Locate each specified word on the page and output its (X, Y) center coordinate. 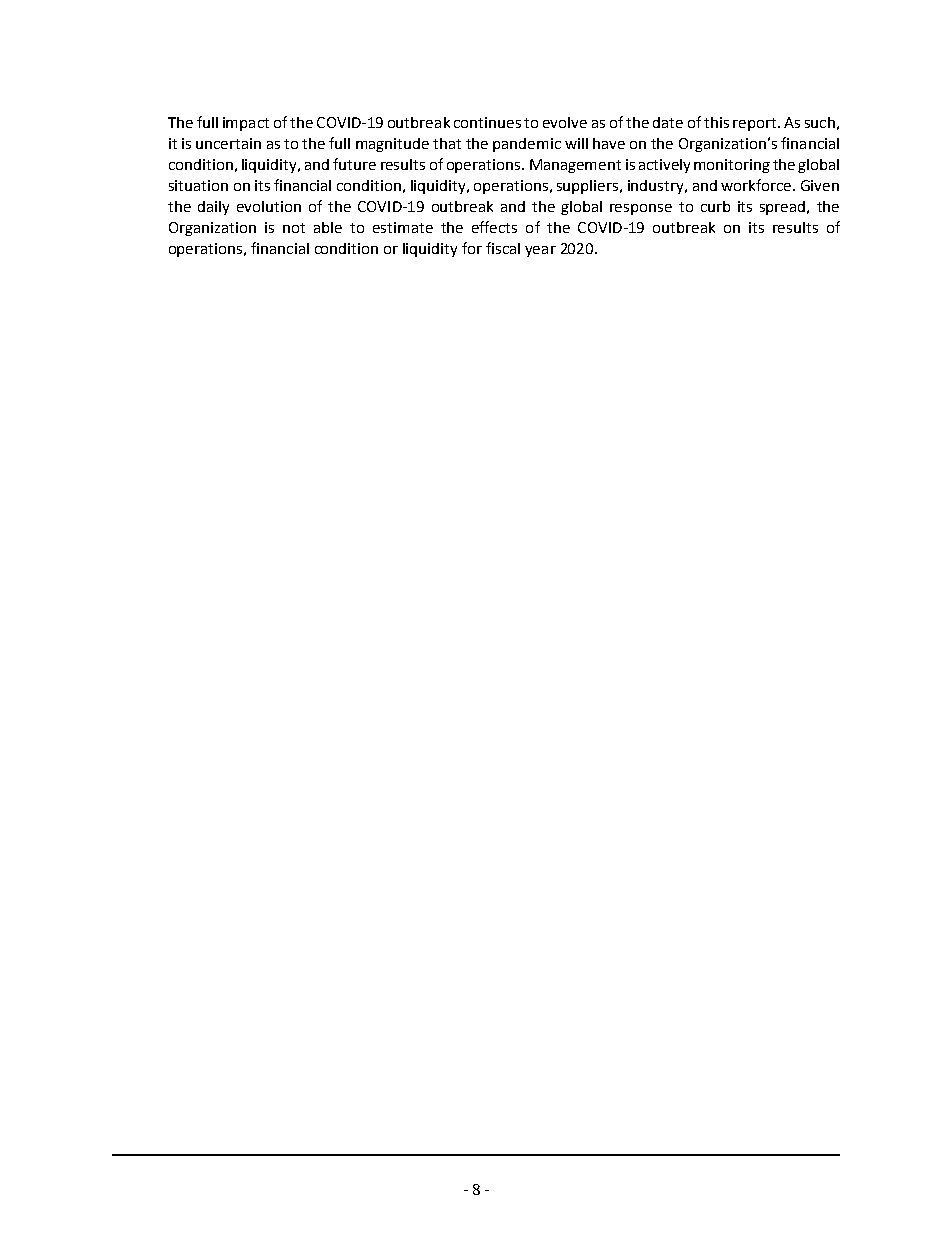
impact (246, 124)
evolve (565, 122)
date (668, 122)
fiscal (503, 248)
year (540, 251)
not (294, 228)
